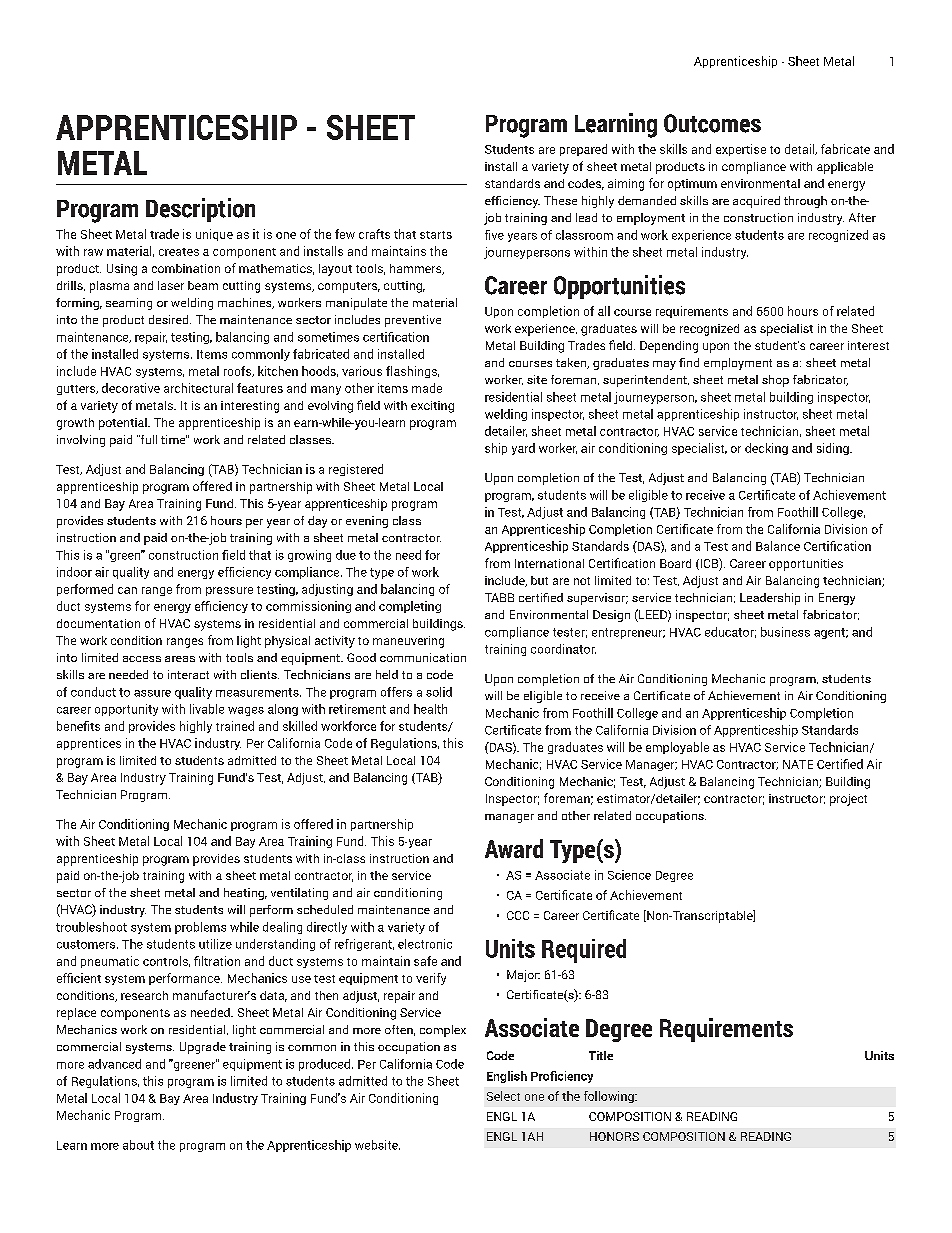 This screenshot has width=952, height=1233. Describe the element at coordinates (127, 590) in the screenshot. I see `can` at that location.
